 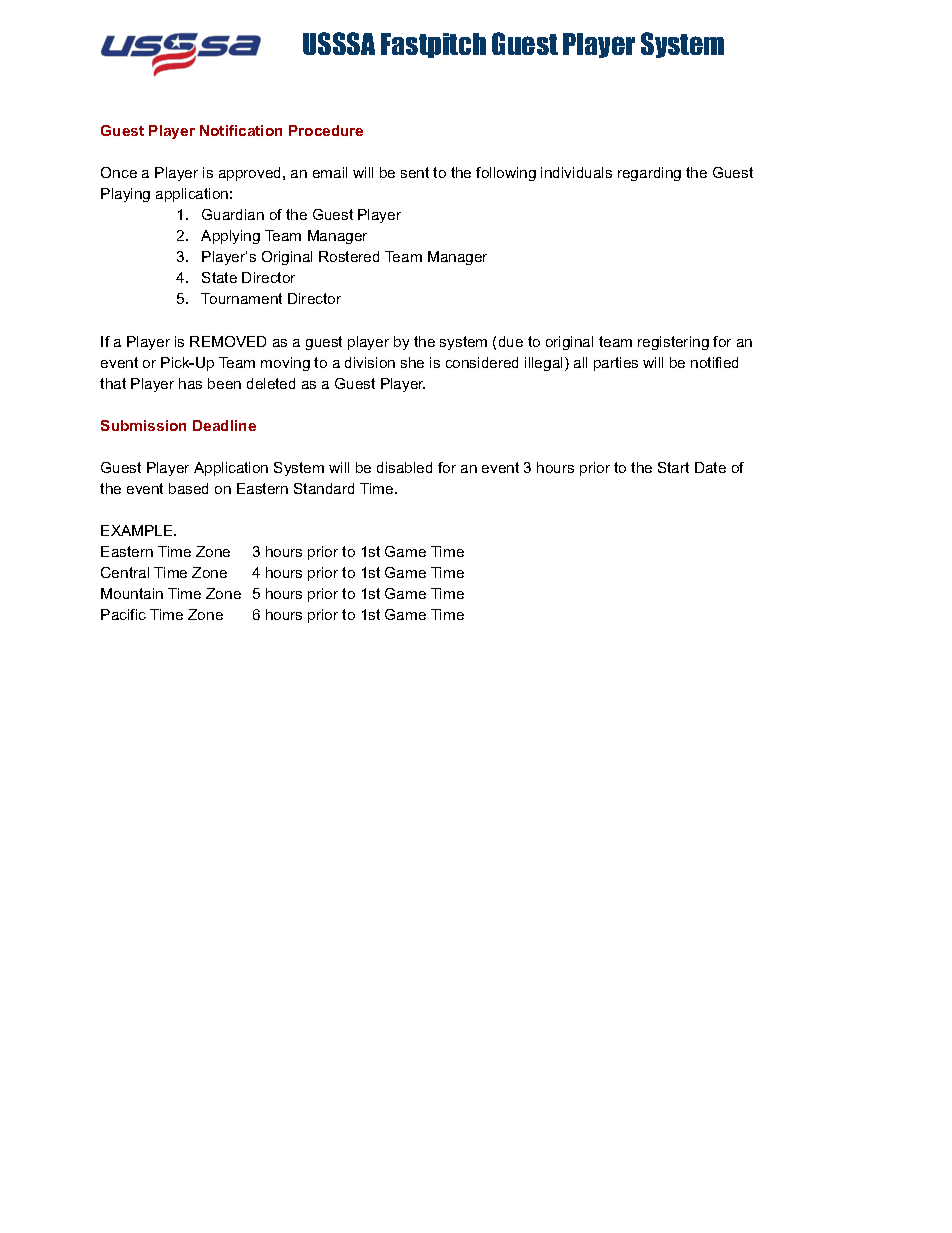 I want to click on regarding, so click(x=649, y=174).
